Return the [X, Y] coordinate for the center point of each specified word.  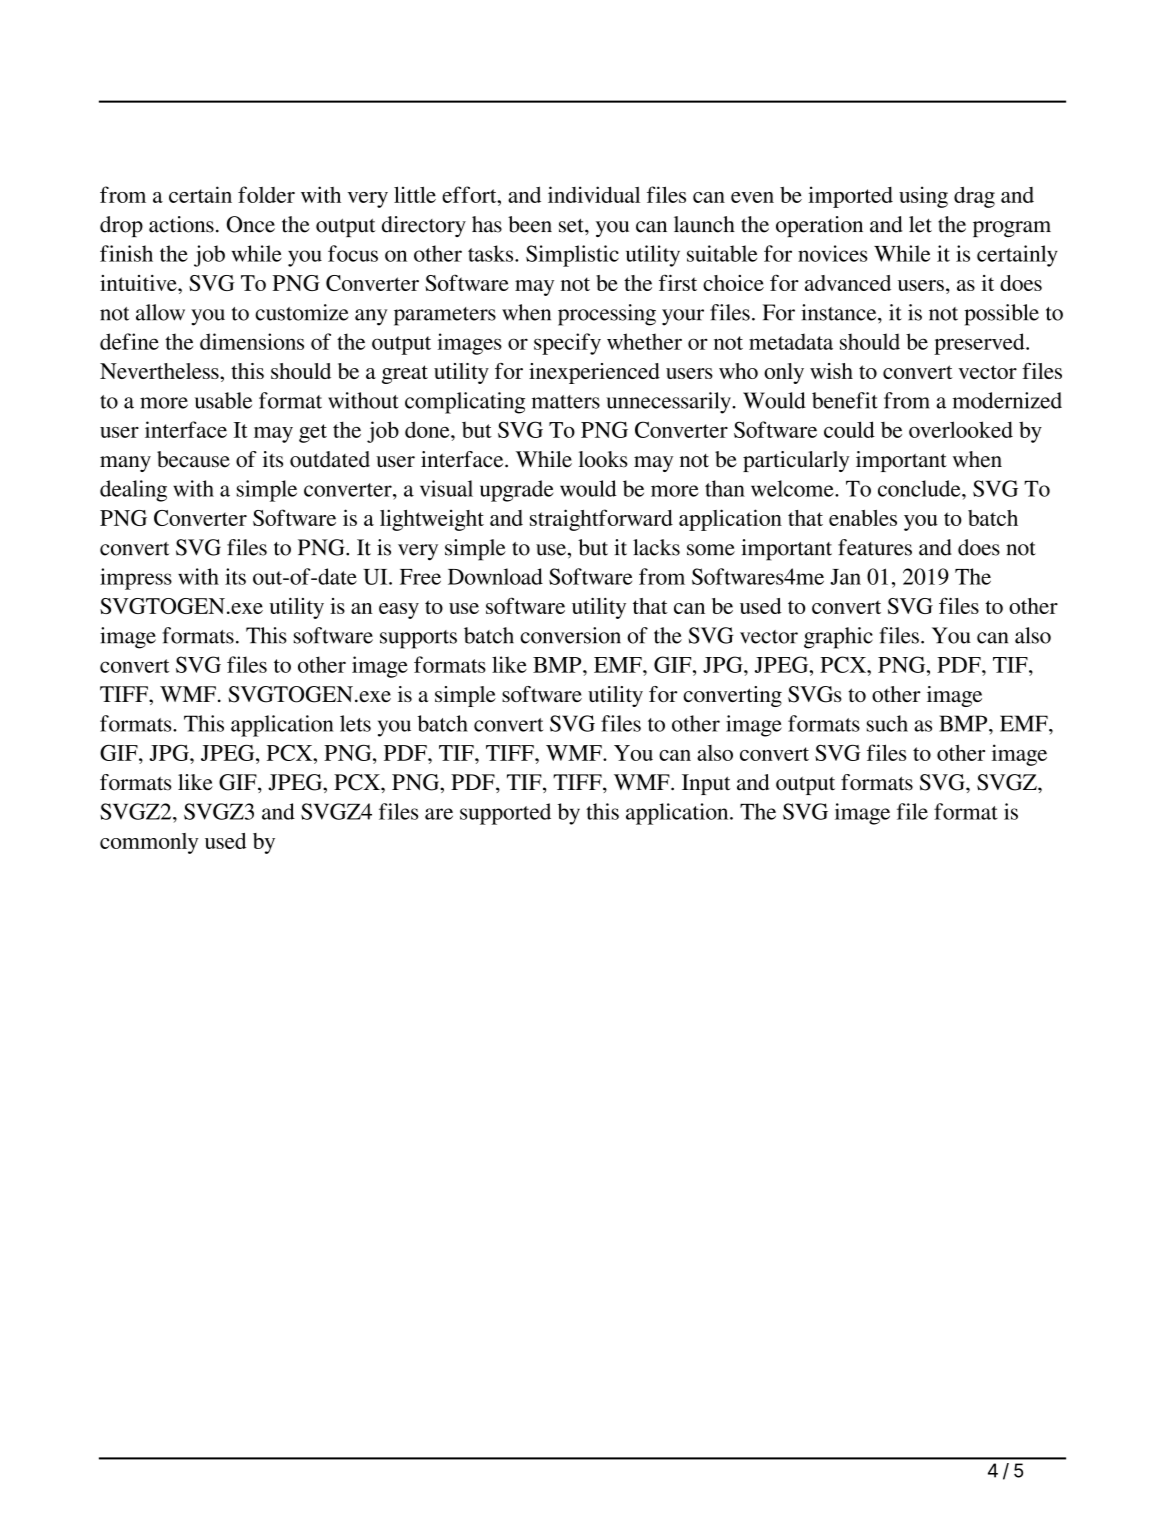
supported [505, 814]
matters [566, 402]
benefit [845, 400]
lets [355, 723]
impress [136, 579]
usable [223, 400]
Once [251, 224]
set [572, 226]
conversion [570, 635]
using [923, 197]
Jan [845, 577]
